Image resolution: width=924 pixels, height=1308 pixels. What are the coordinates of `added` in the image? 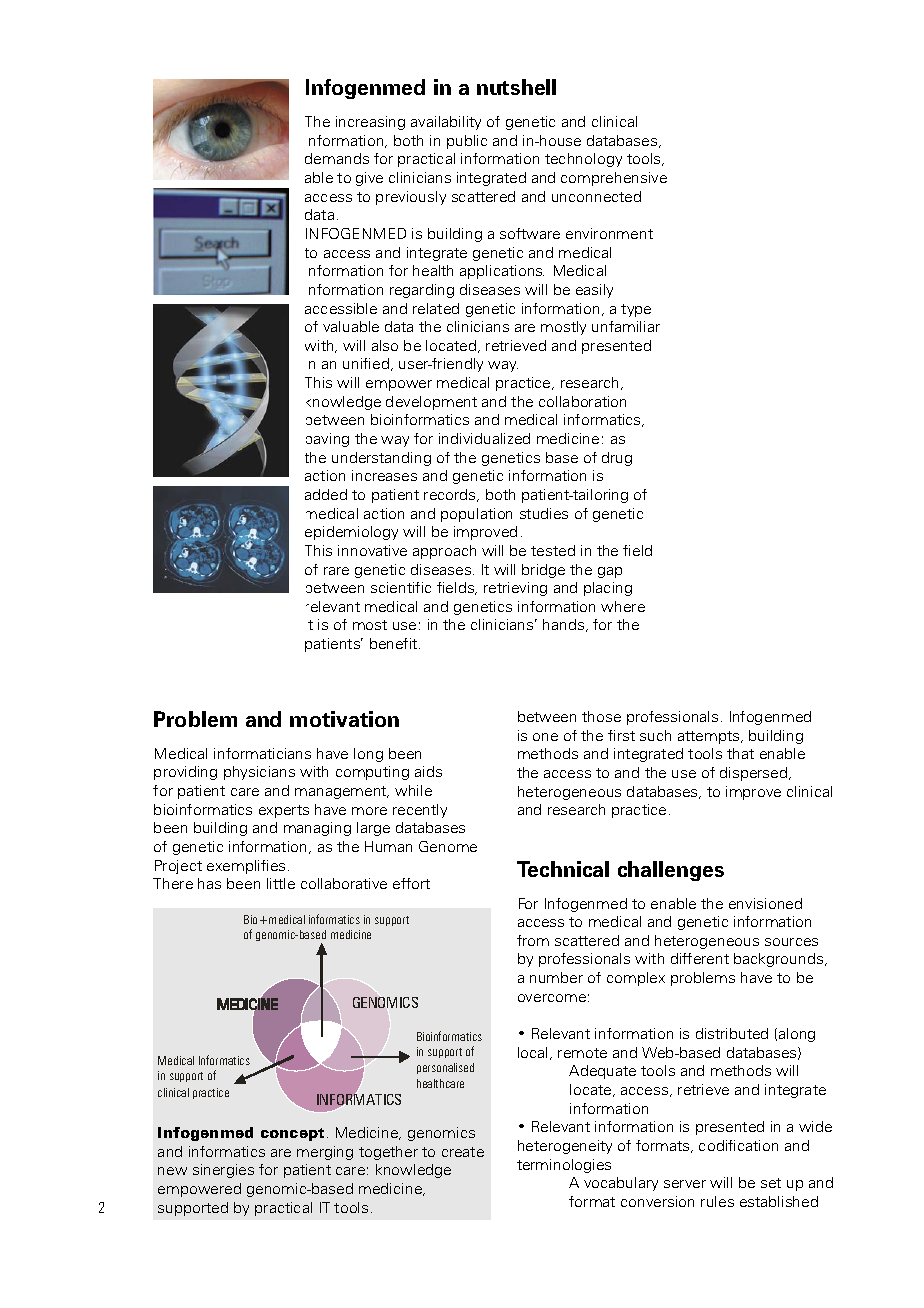 It's located at (326, 494).
